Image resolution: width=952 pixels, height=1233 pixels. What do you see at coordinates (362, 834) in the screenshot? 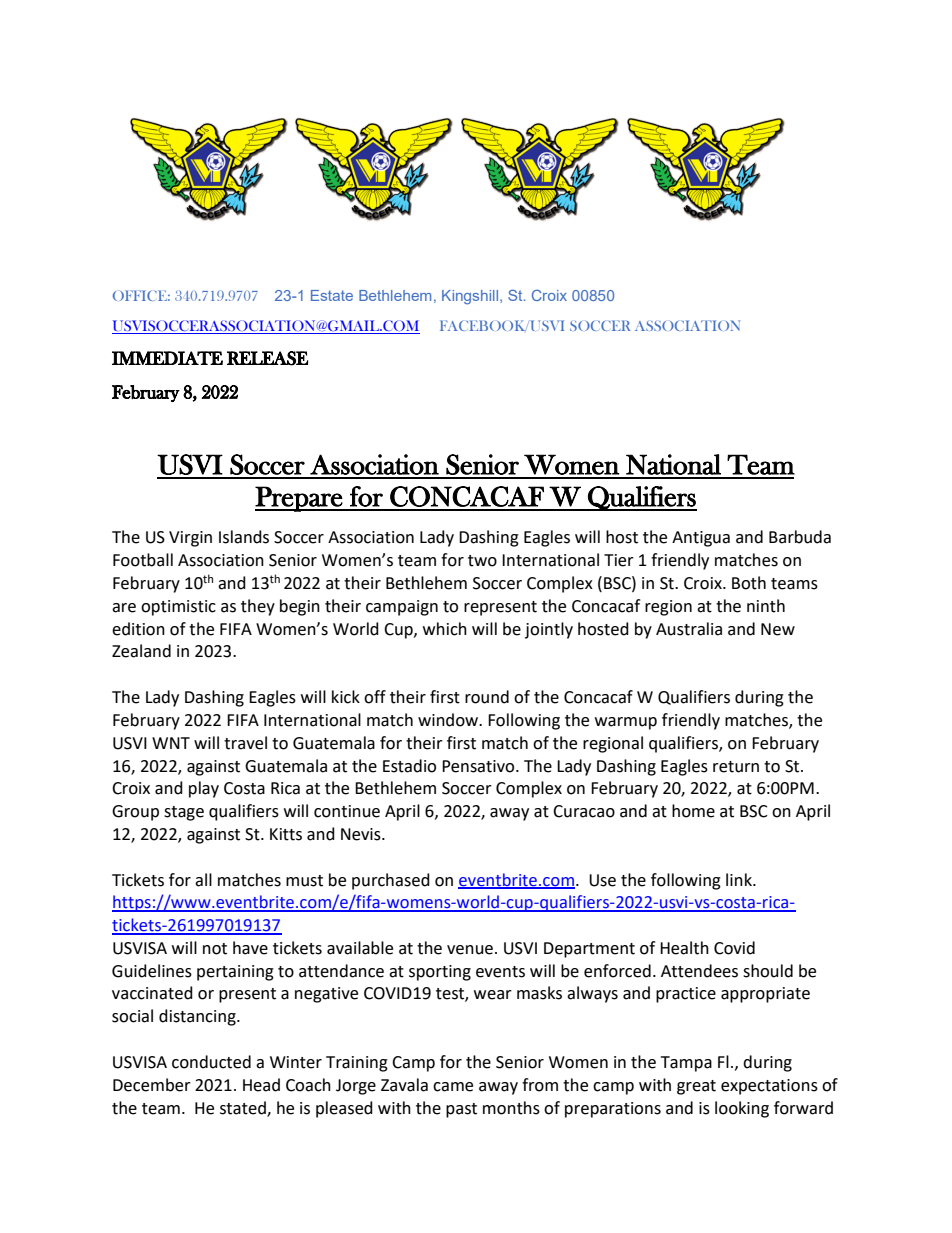
I see `Nevis` at bounding box center [362, 834].
